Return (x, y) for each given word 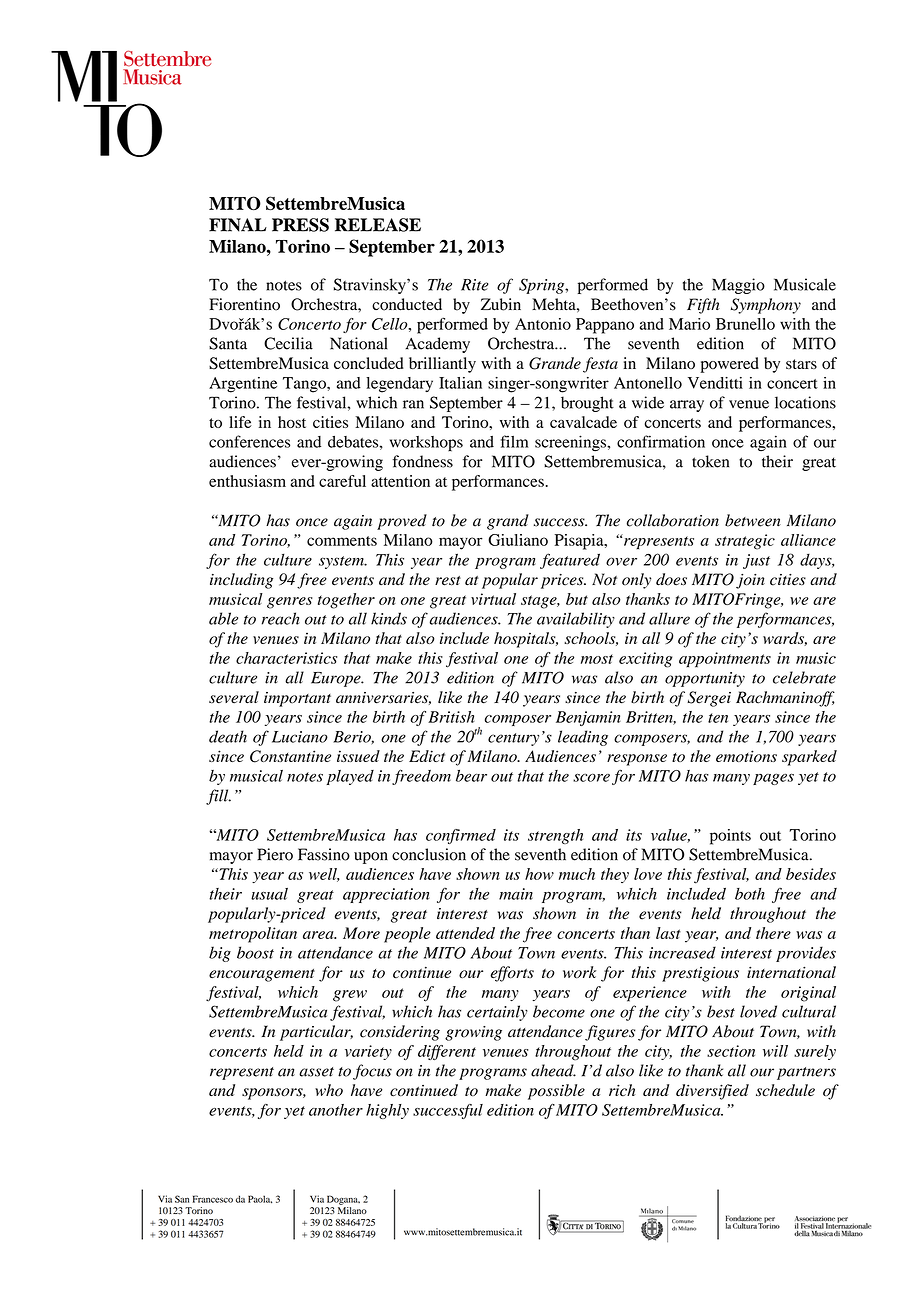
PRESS (300, 225)
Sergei (709, 699)
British (451, 717)
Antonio (543, 324)
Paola (260, 1199)
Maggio (738, 286)
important (297, 699)
